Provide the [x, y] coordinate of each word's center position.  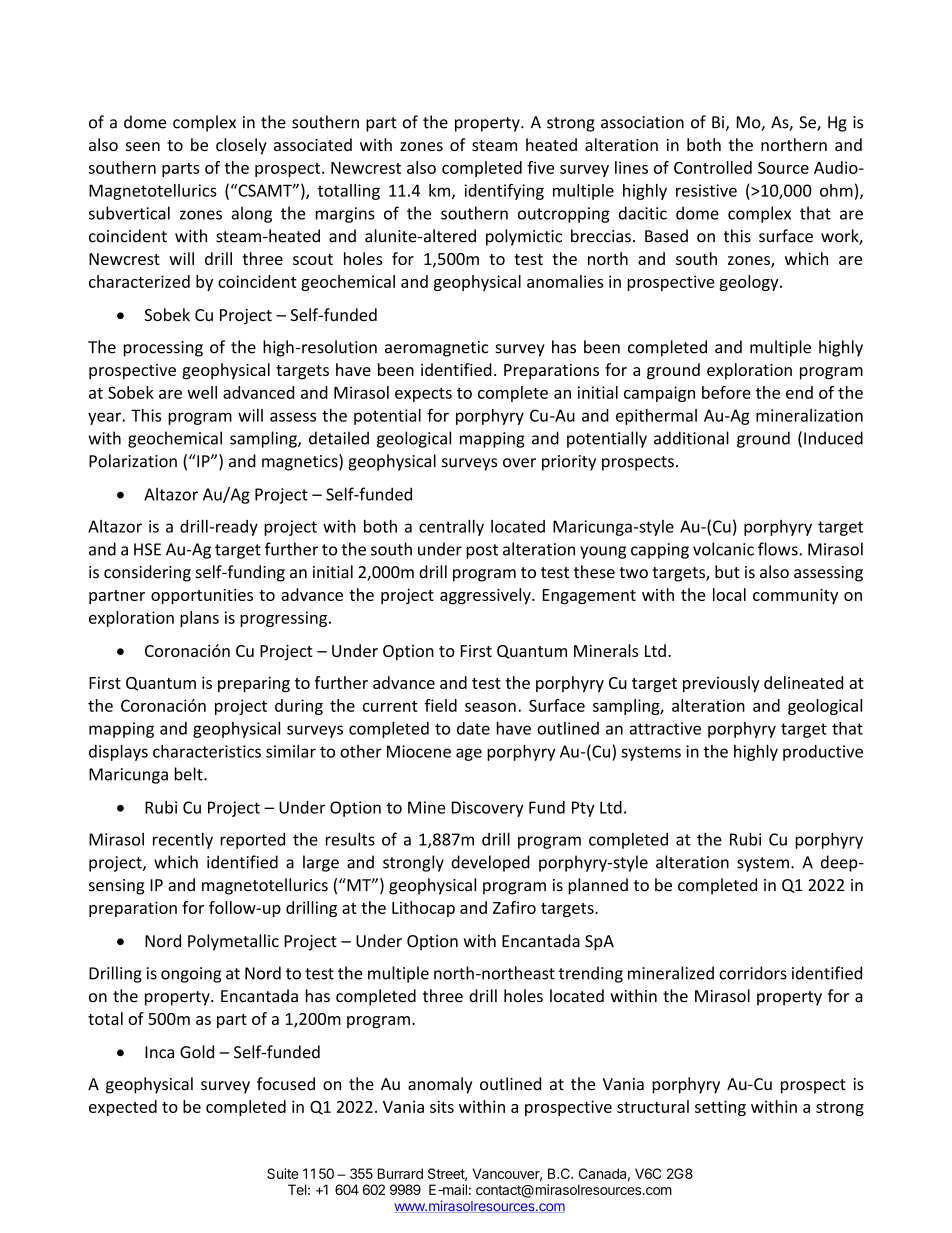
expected [123, 1108]
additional [691, 438]
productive [823, 753]
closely [241, 146]
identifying [504, 192]
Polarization [133, 461]
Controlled [713, 167]
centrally [451, 527]
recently [183, 840]
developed [490, 863]
